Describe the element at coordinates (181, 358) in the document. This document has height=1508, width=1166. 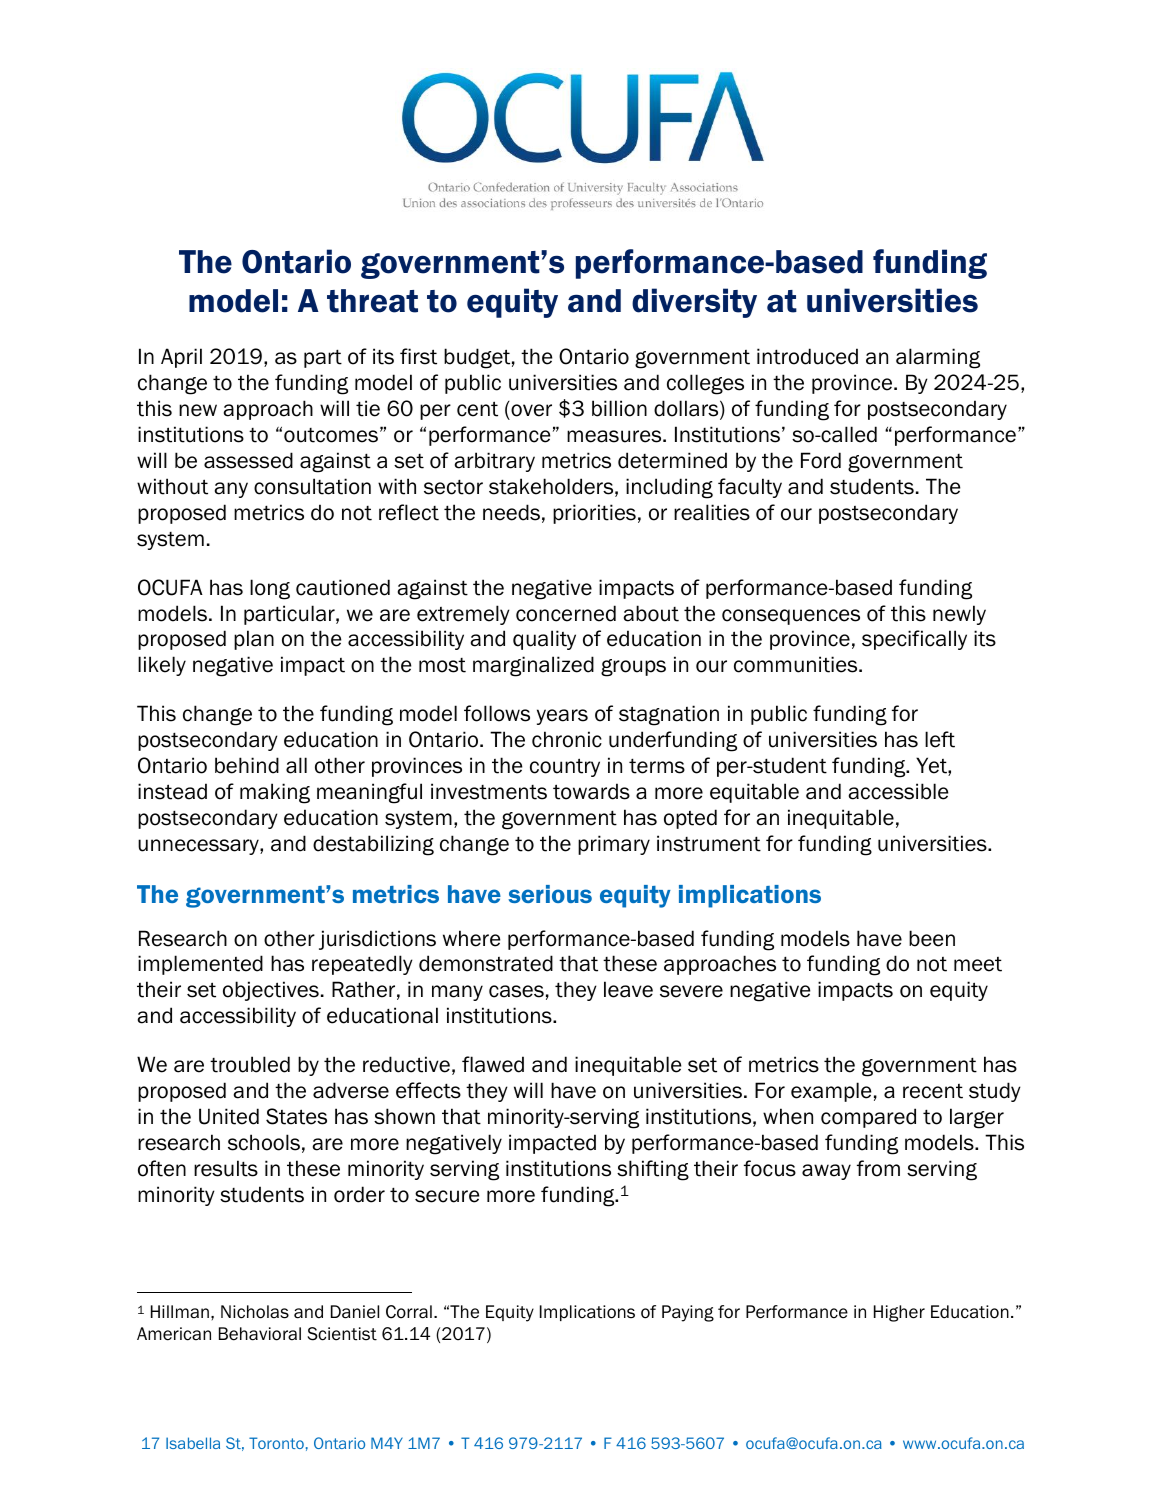
I see `April` at that location.
